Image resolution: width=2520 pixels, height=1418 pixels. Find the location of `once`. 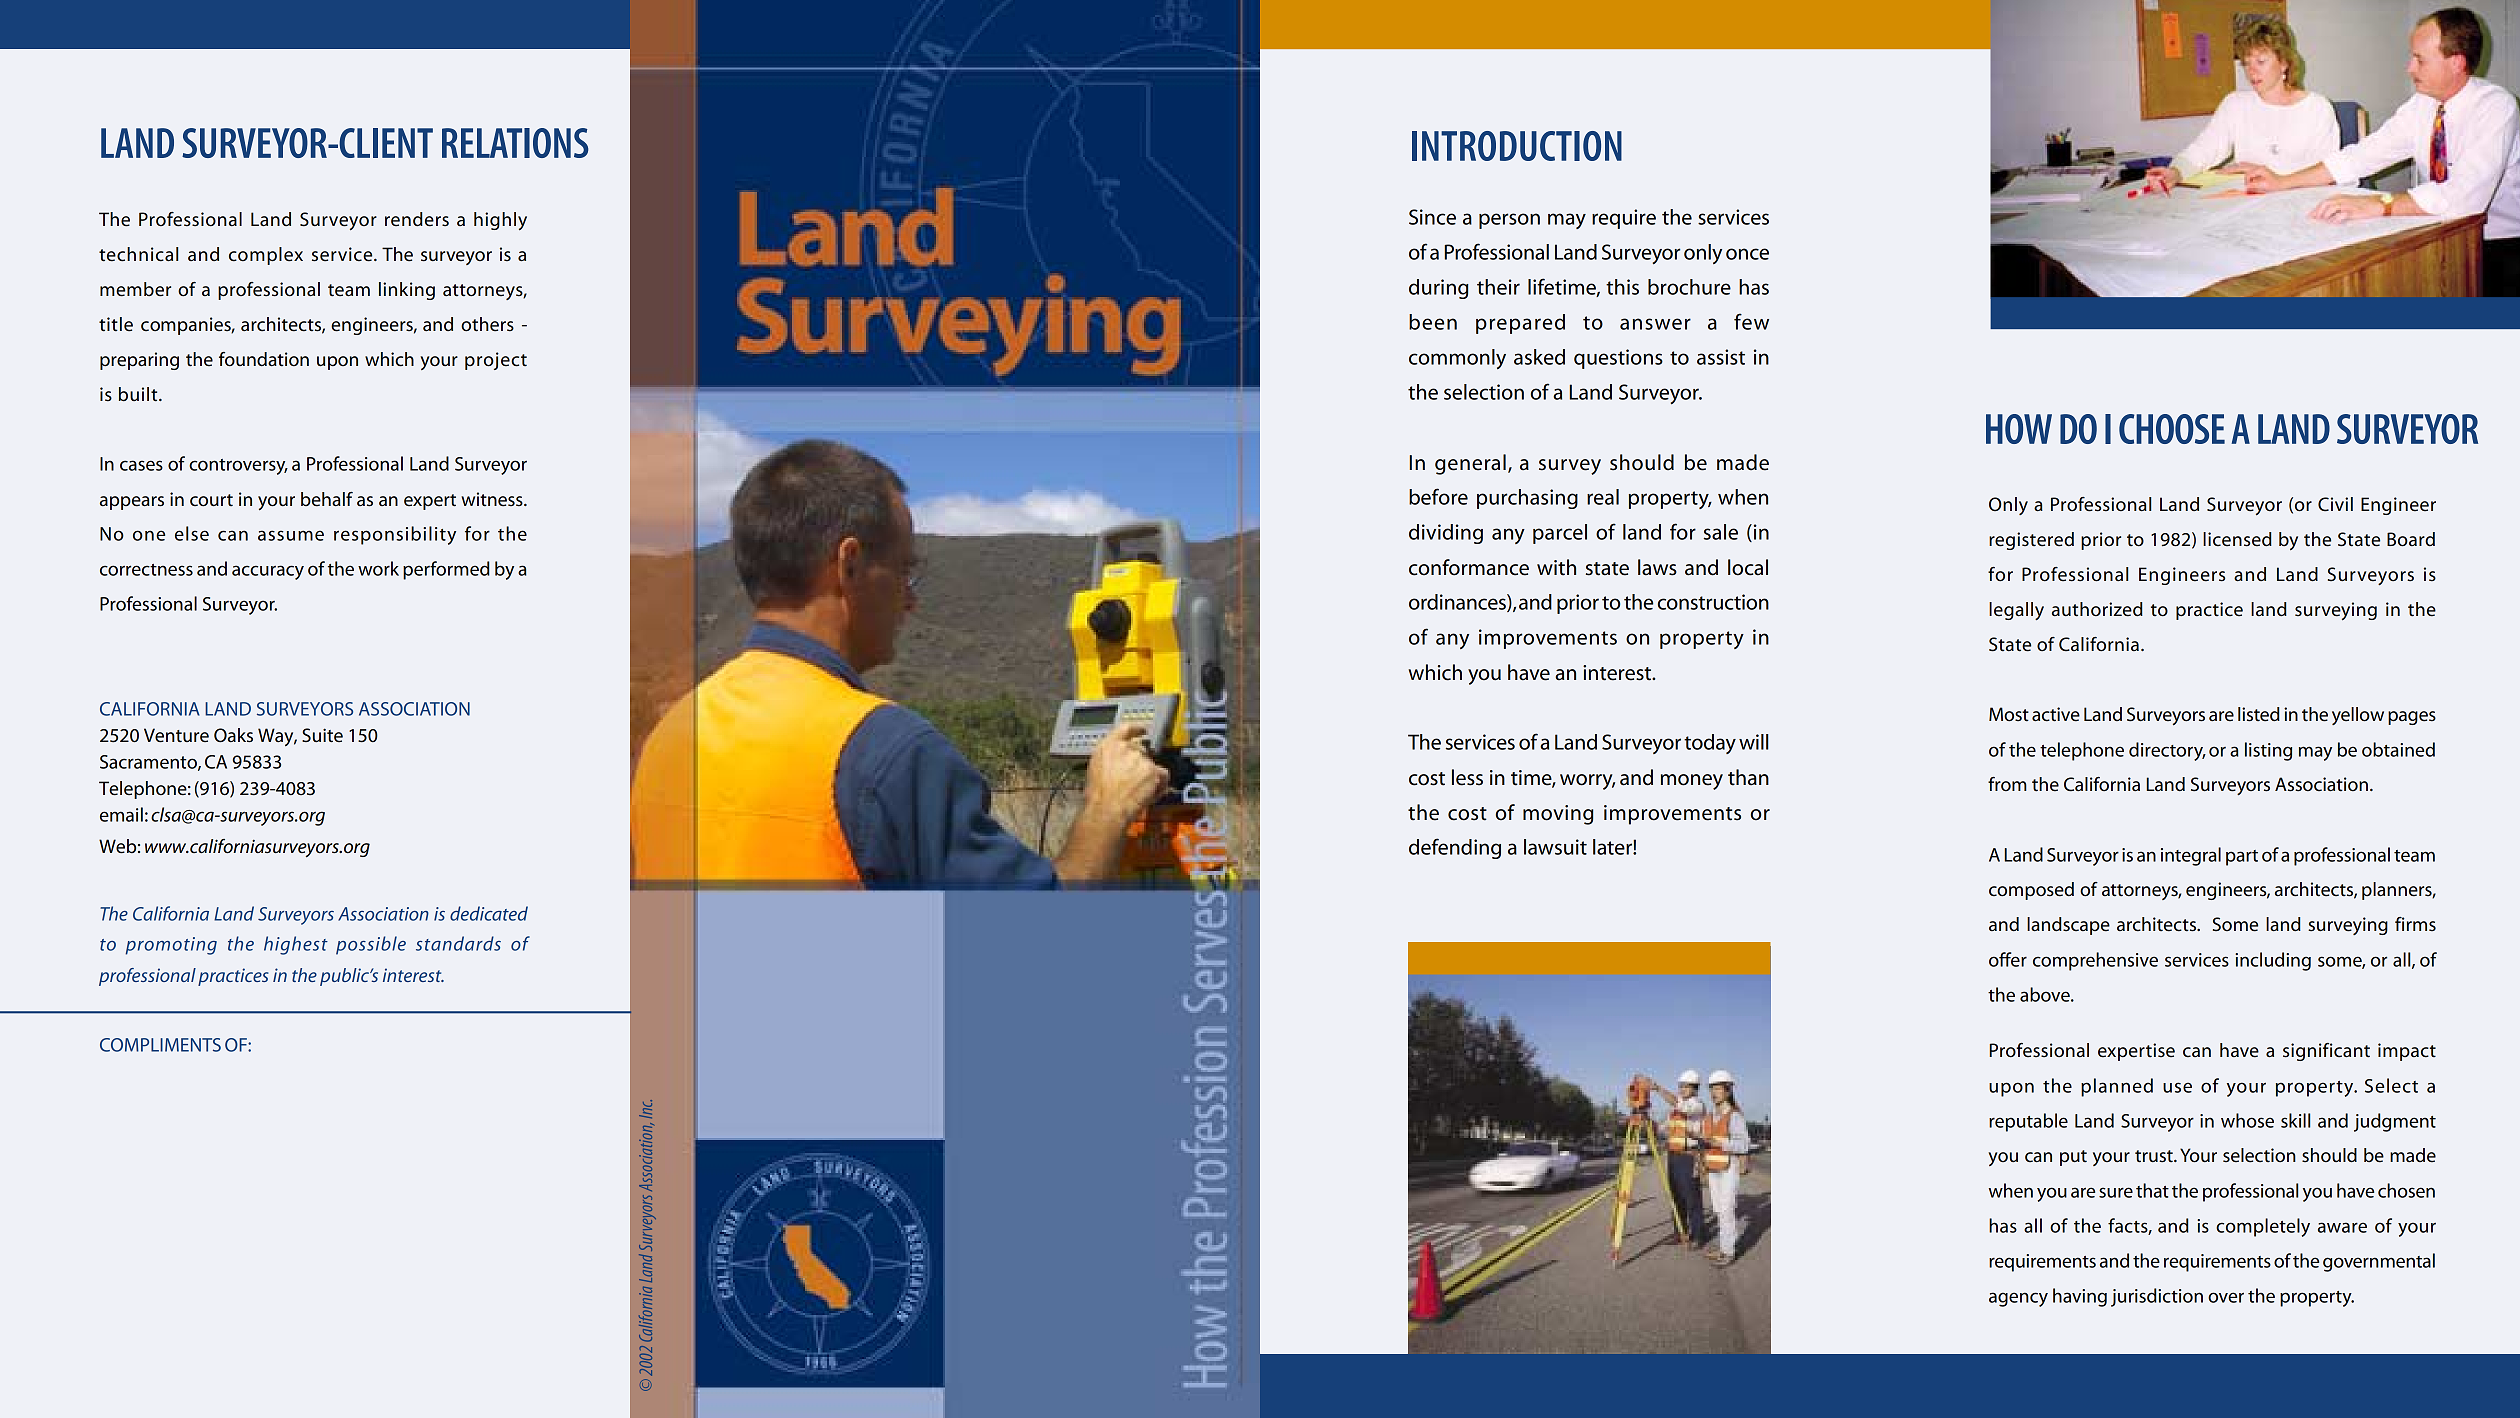

once is located at coordinates (1747, 254).
